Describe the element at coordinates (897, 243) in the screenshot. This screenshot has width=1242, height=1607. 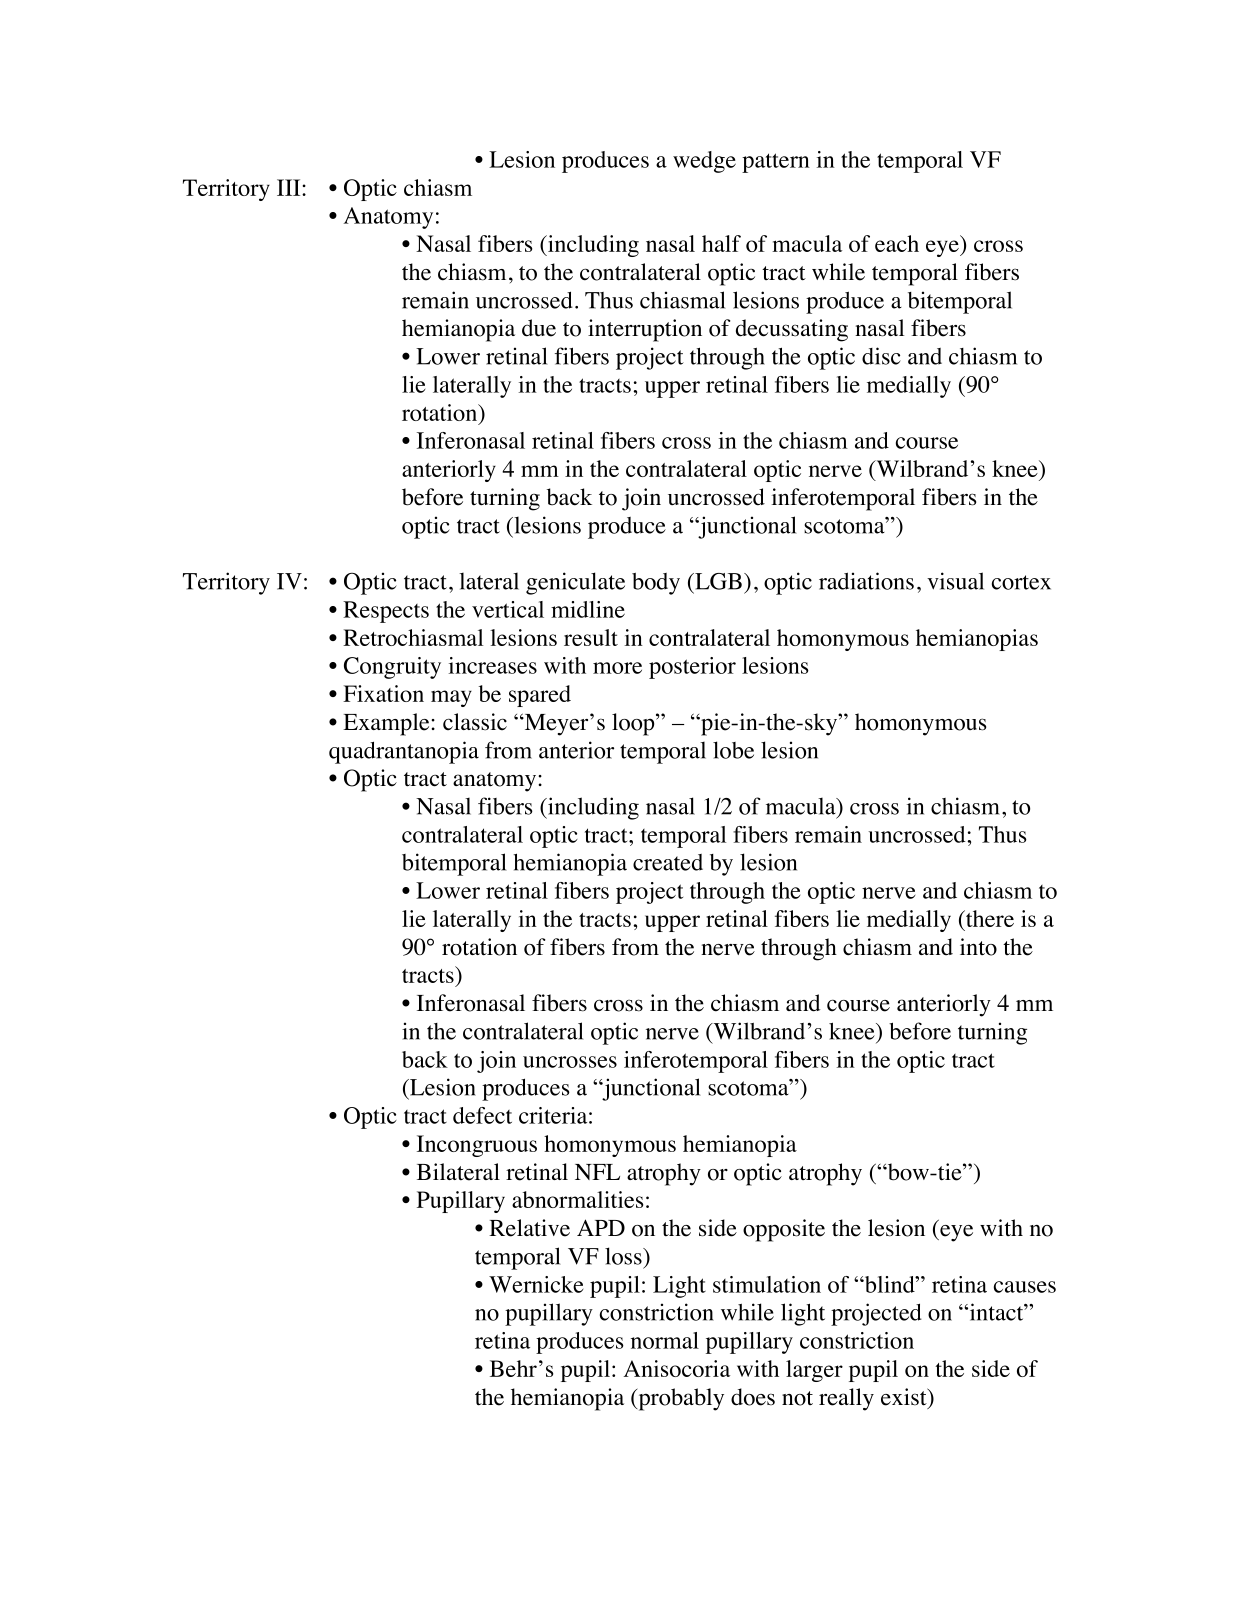
I see `each` at that location.
